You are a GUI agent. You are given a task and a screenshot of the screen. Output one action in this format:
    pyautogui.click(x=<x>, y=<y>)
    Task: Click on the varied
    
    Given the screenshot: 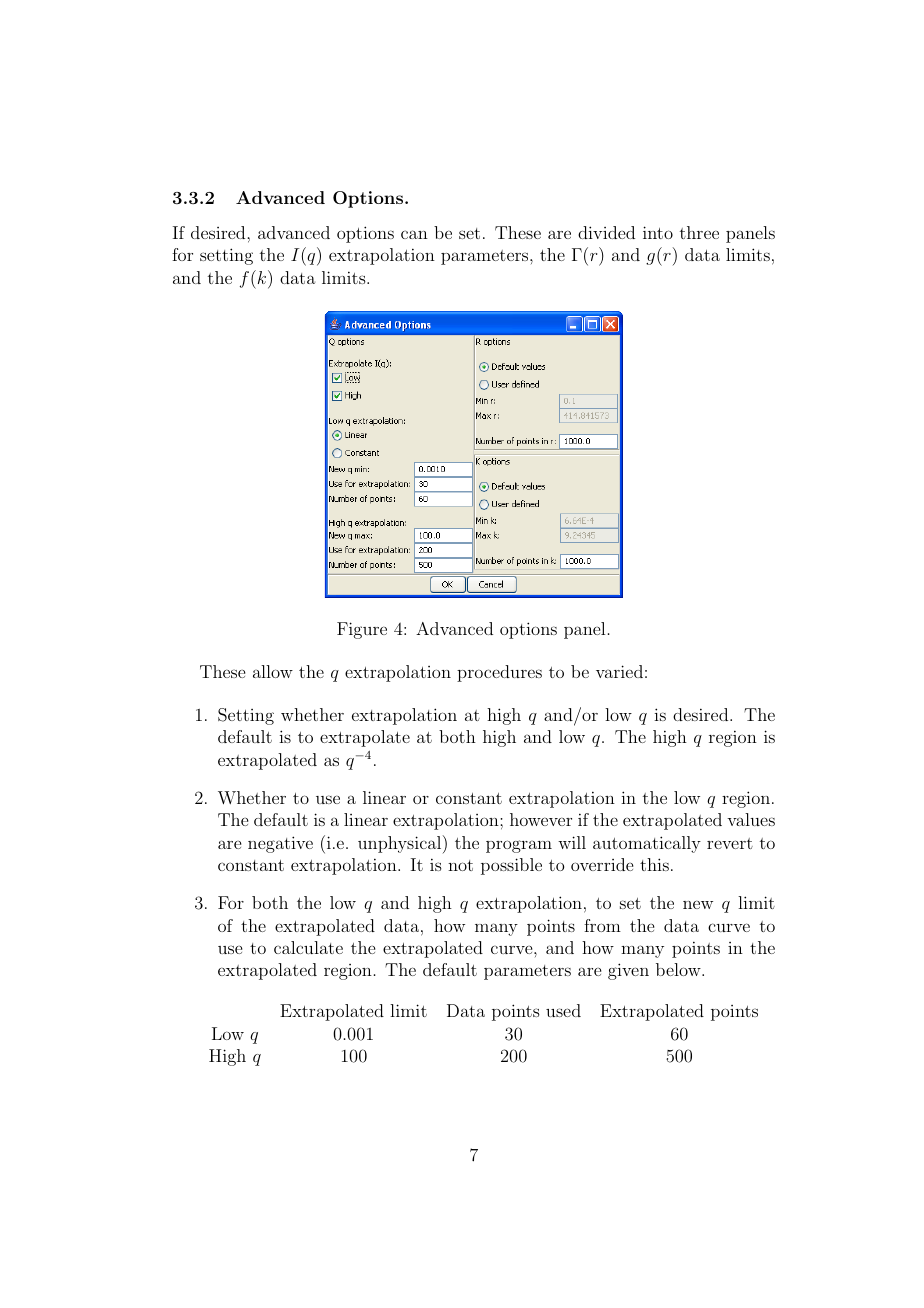 What is the action you would take?
    pyautogui.click(x=619, y=671)
